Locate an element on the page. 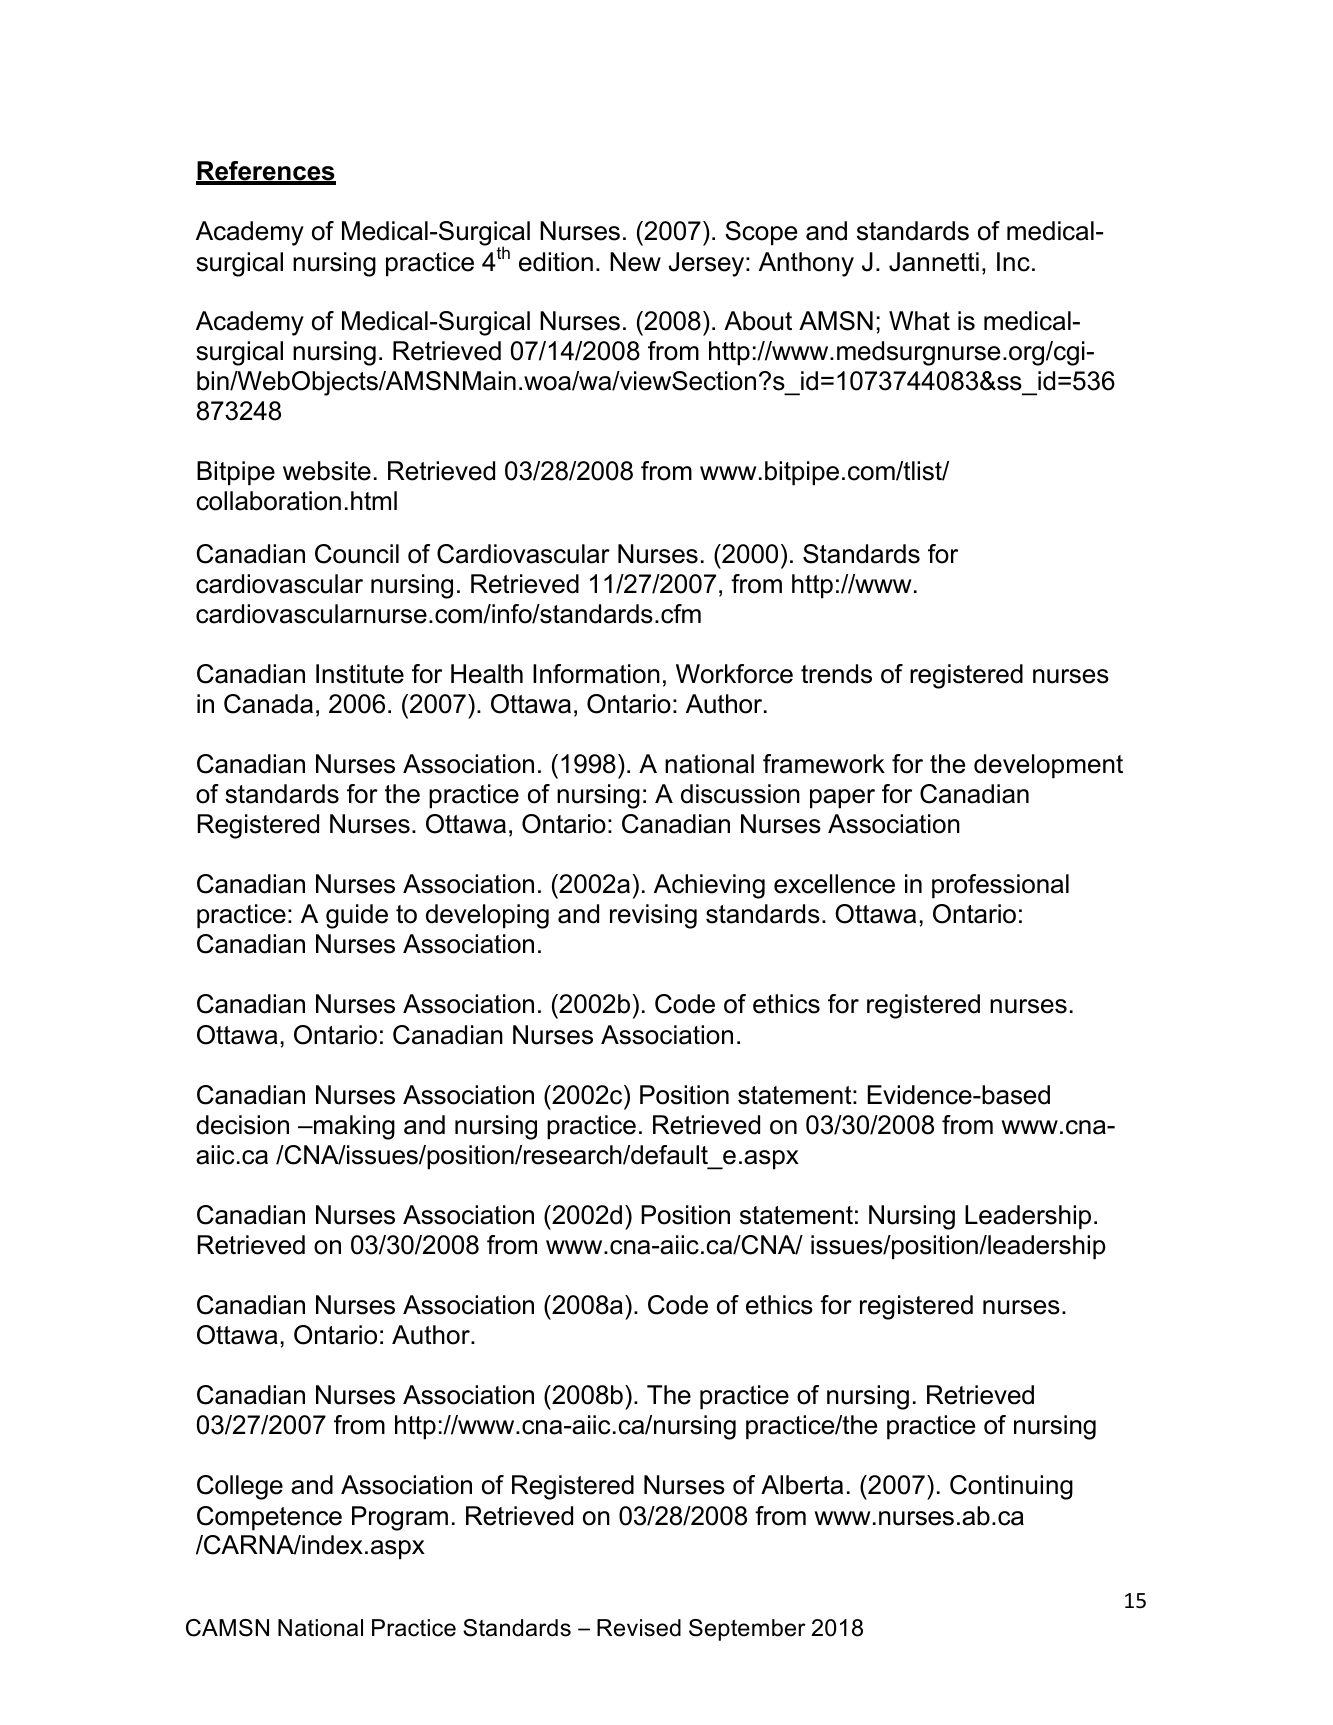 Image resolution: width=1333 pixels, height=1725 pixels. Program is located at coordinates (400, 1518).
